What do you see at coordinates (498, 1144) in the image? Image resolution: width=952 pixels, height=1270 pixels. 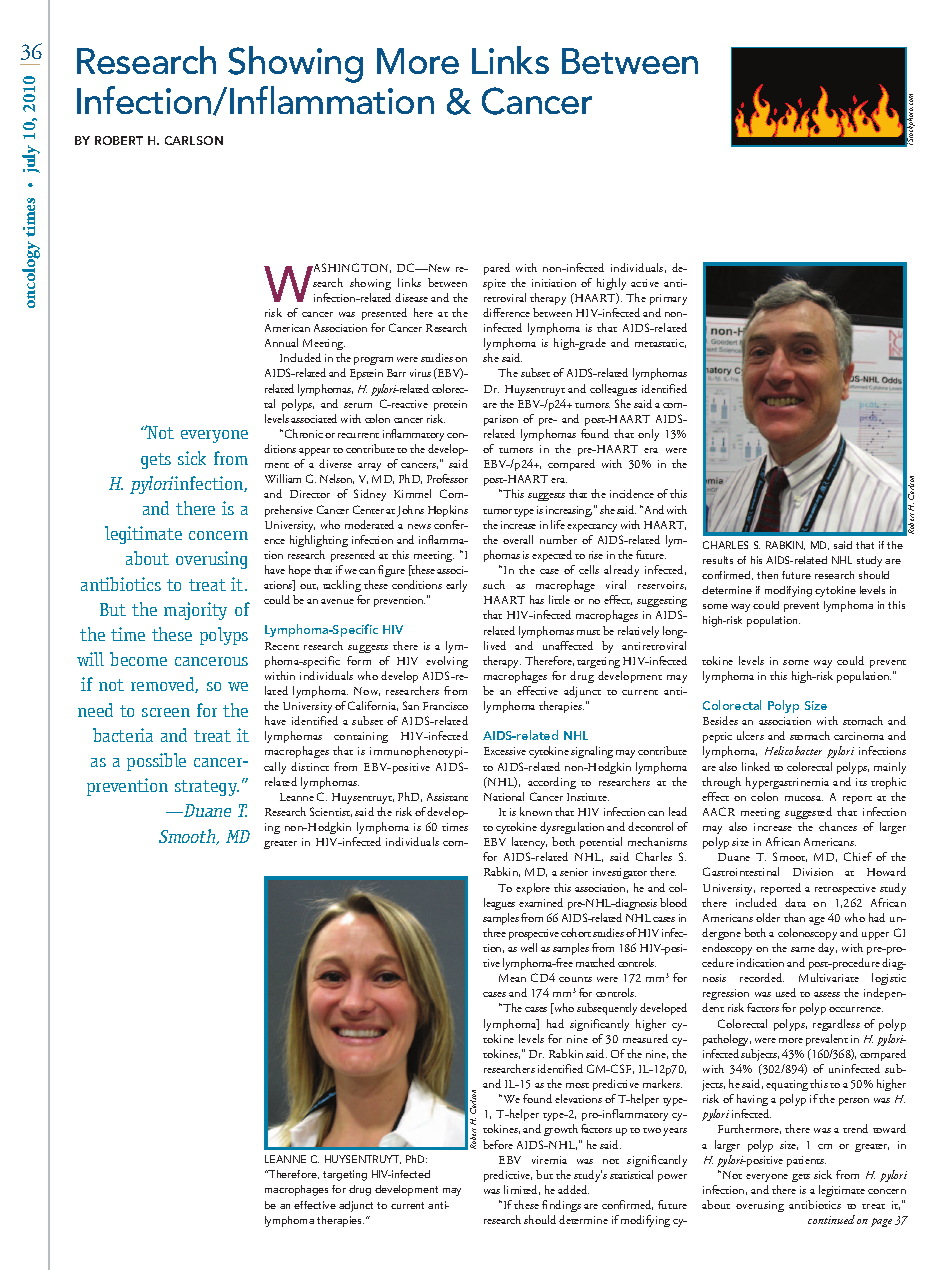 I see `before` at bounding box center [498, 1144].
